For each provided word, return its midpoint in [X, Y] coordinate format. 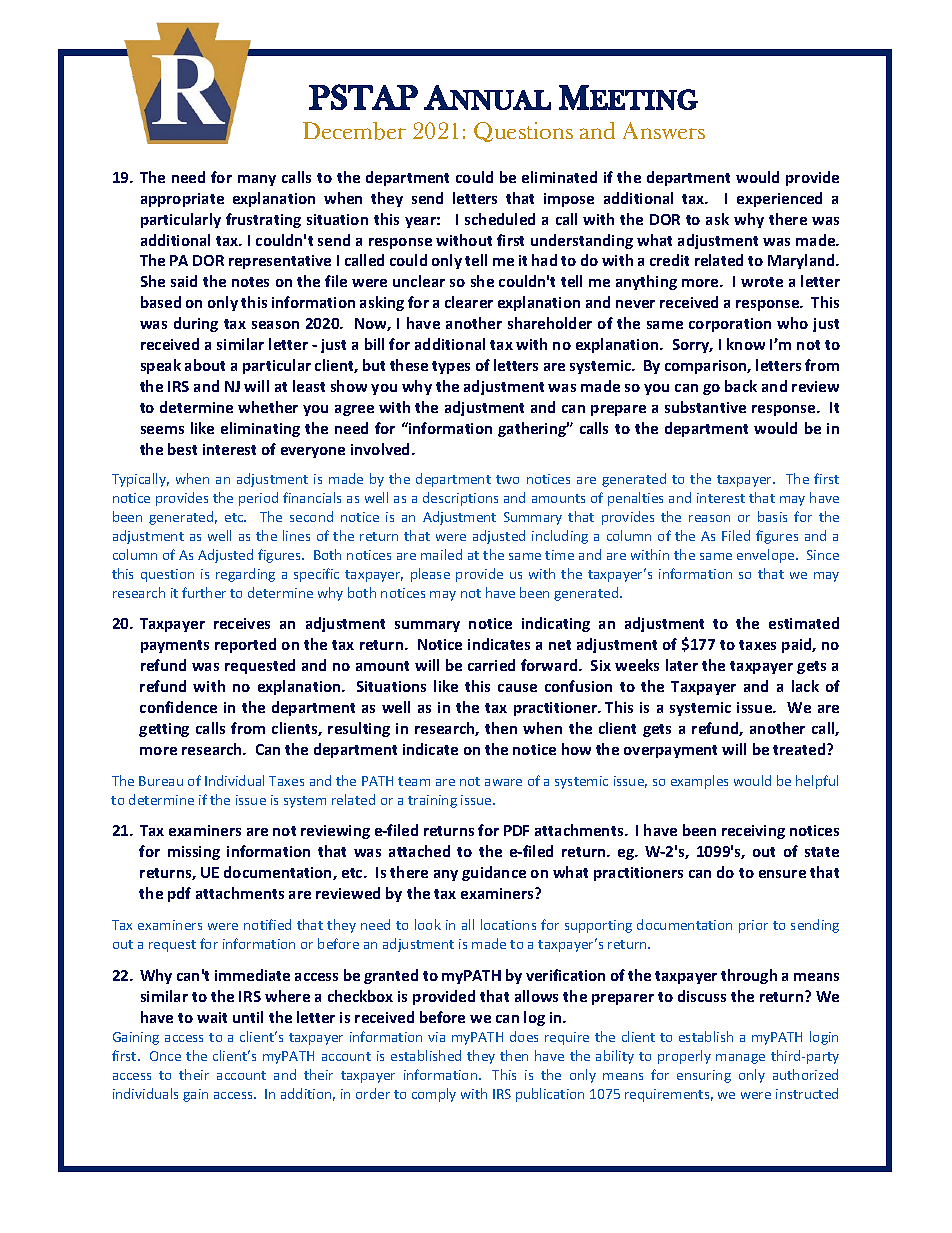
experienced [779, 199]
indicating [556, 624]
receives [242, 623]
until [248, 1017]
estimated [804, 623]
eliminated [559, 177]
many [257, 180]
